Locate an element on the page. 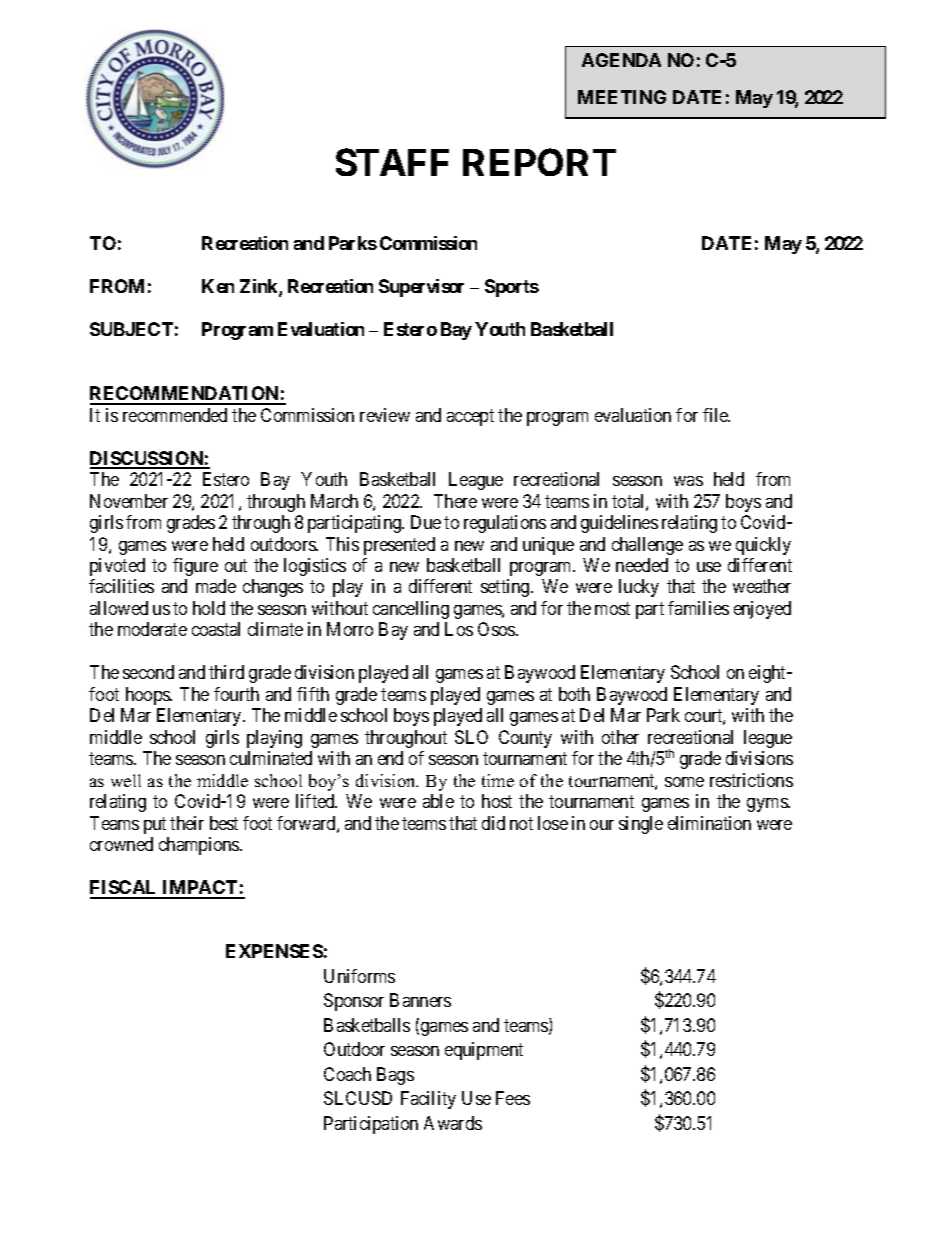  Coach is located at coordinates (347, 1074).
